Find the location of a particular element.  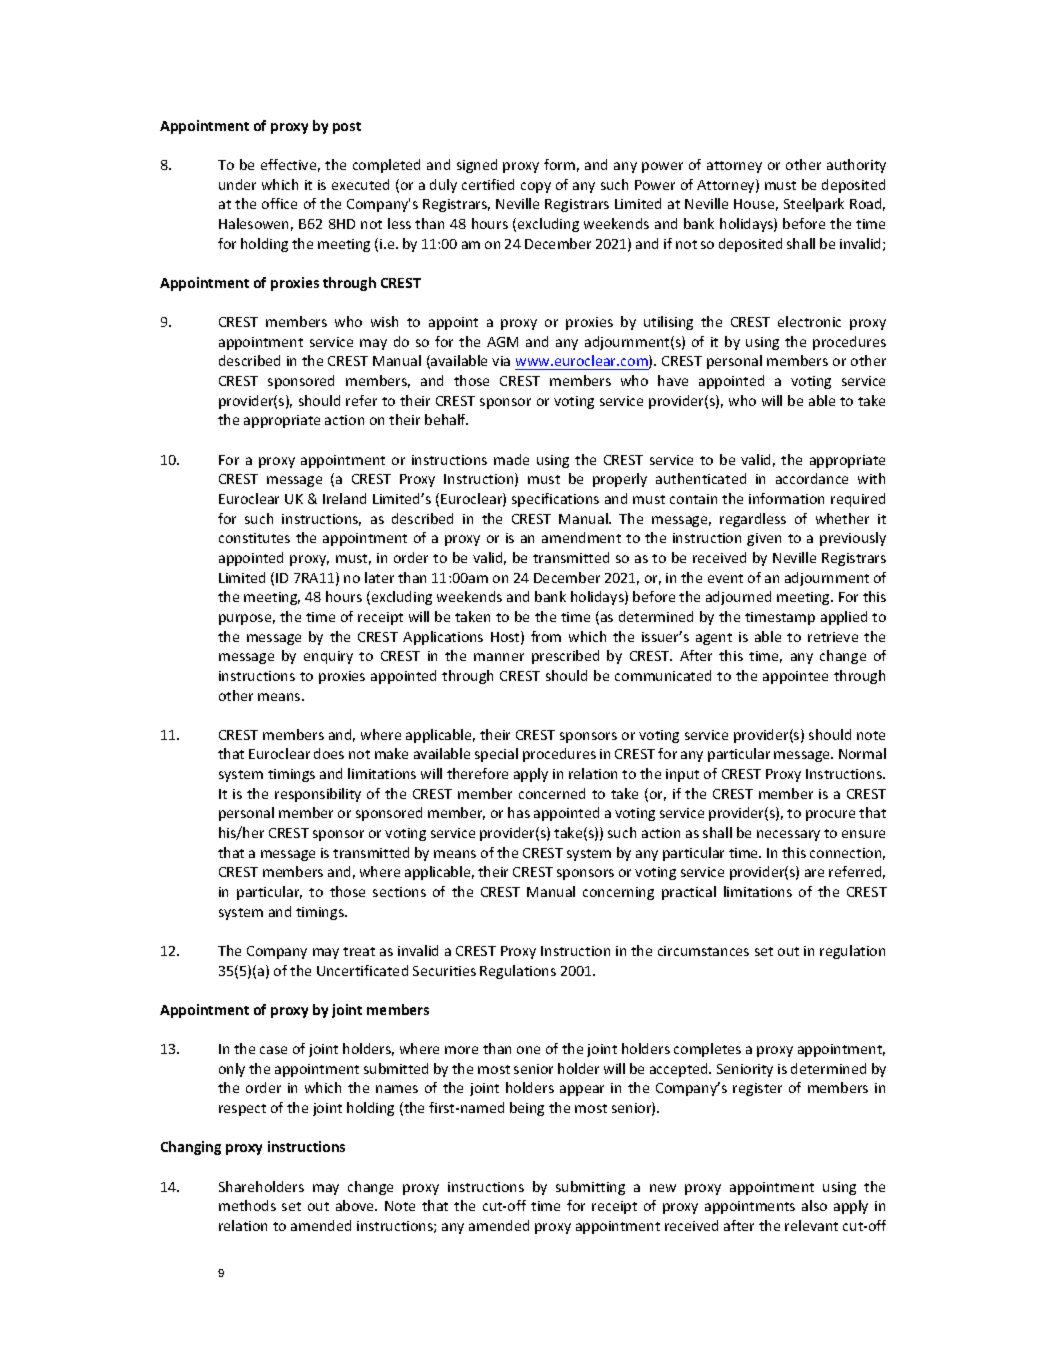

constitutes is located at coordinates (254, 538).
